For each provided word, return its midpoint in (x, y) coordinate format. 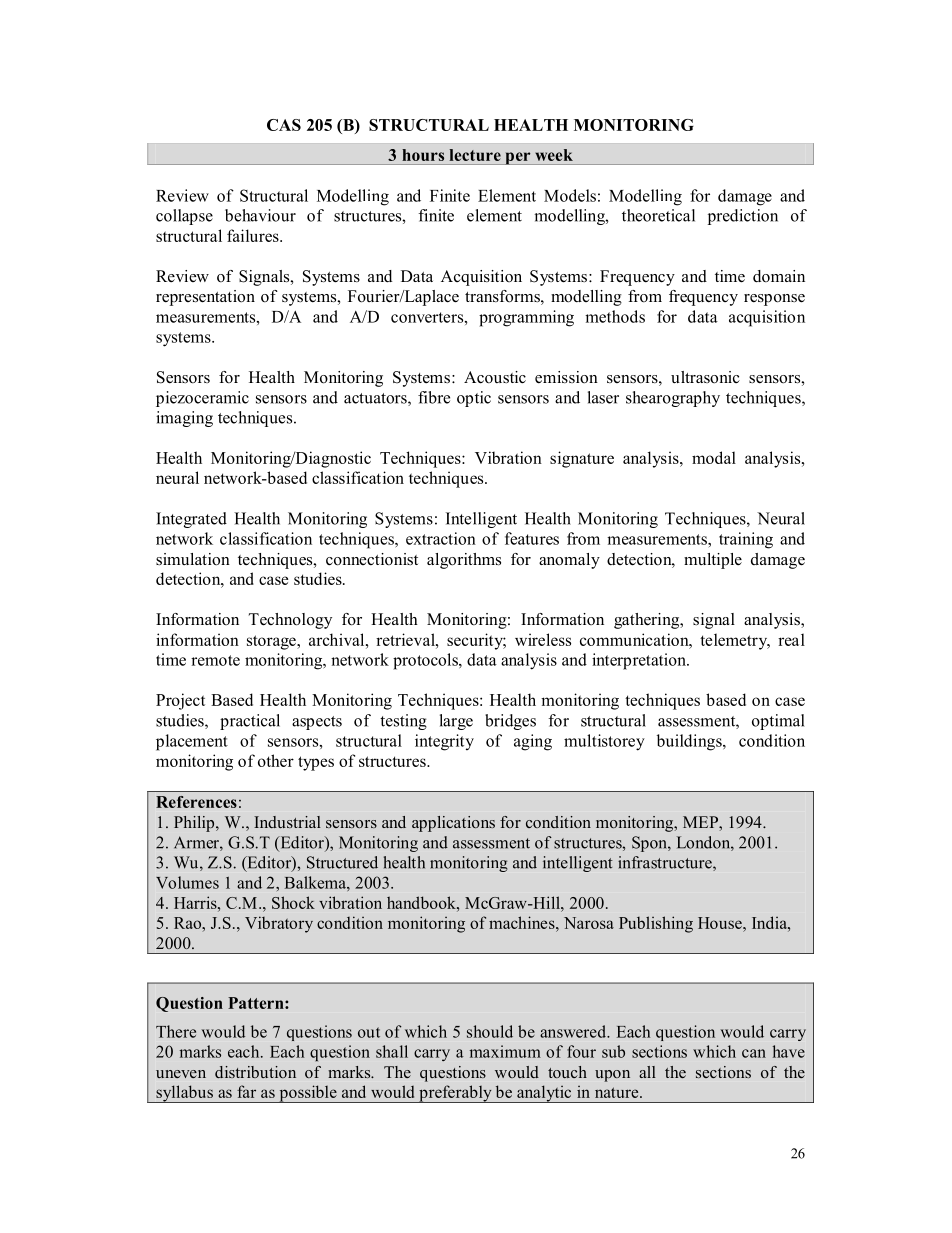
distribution (255, 1072)
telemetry (735, 641)
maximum (505, 1051)
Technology (290, 621)
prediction (743, 217)
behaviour (260, 215)
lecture (475, 155)
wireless (543, 639)
